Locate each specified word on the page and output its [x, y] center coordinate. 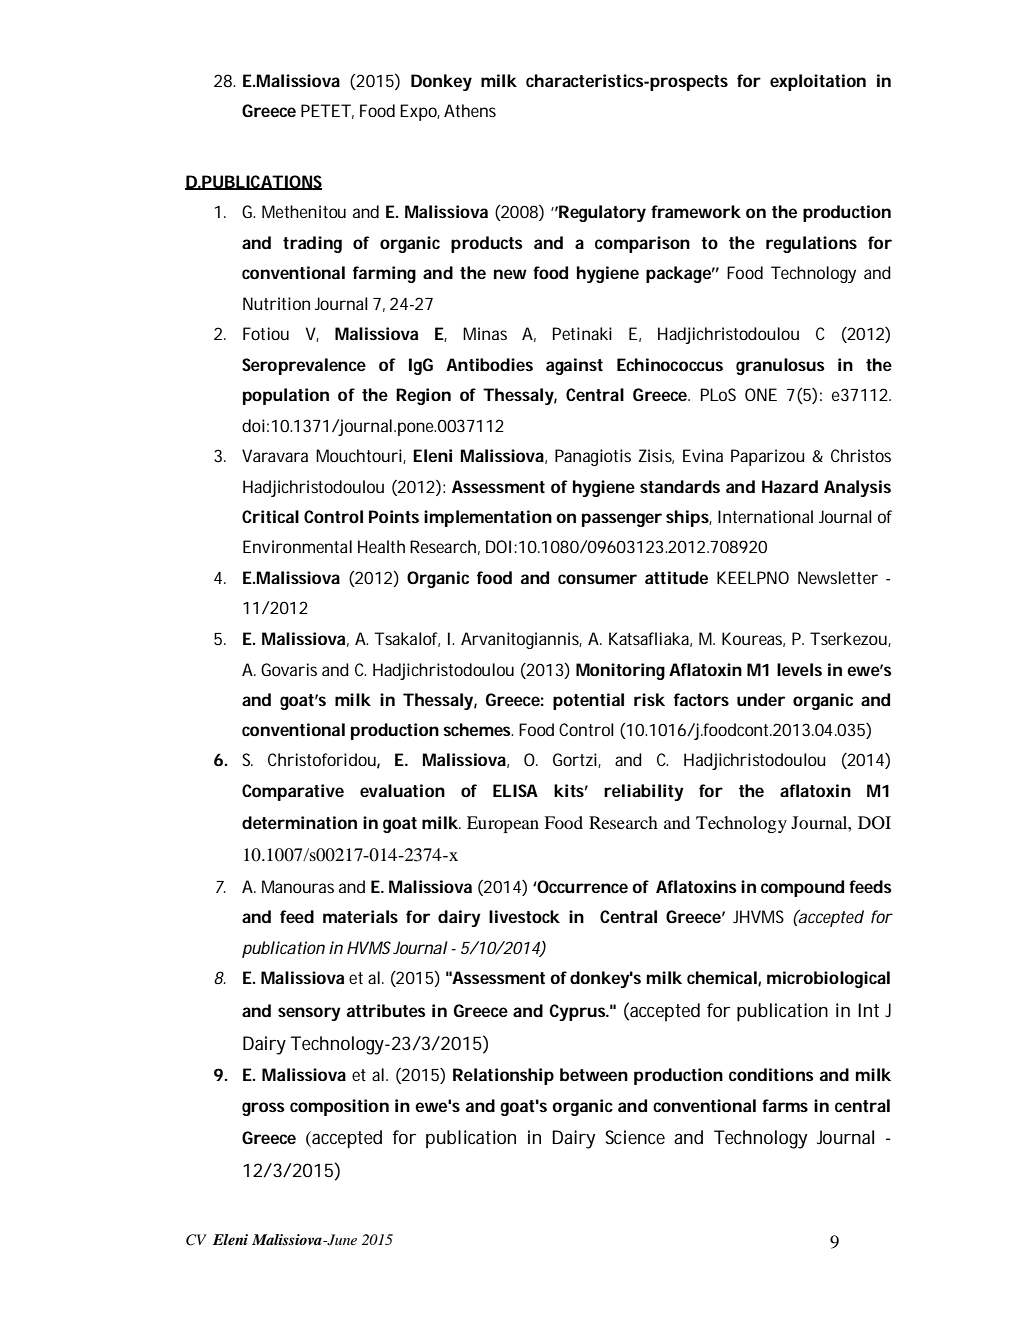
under [761, 699]
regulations [811, 244]
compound [802, 888]
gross [263, 1109]
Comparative [293, 792]
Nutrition [276, 303]
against [574, 366]
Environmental [297, 546]
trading [312, 244]
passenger [622, 520]
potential [588, 701]
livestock [524, 916]
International [765, 516]
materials [360, 916]
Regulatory [601, 213]
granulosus [780, 366]
